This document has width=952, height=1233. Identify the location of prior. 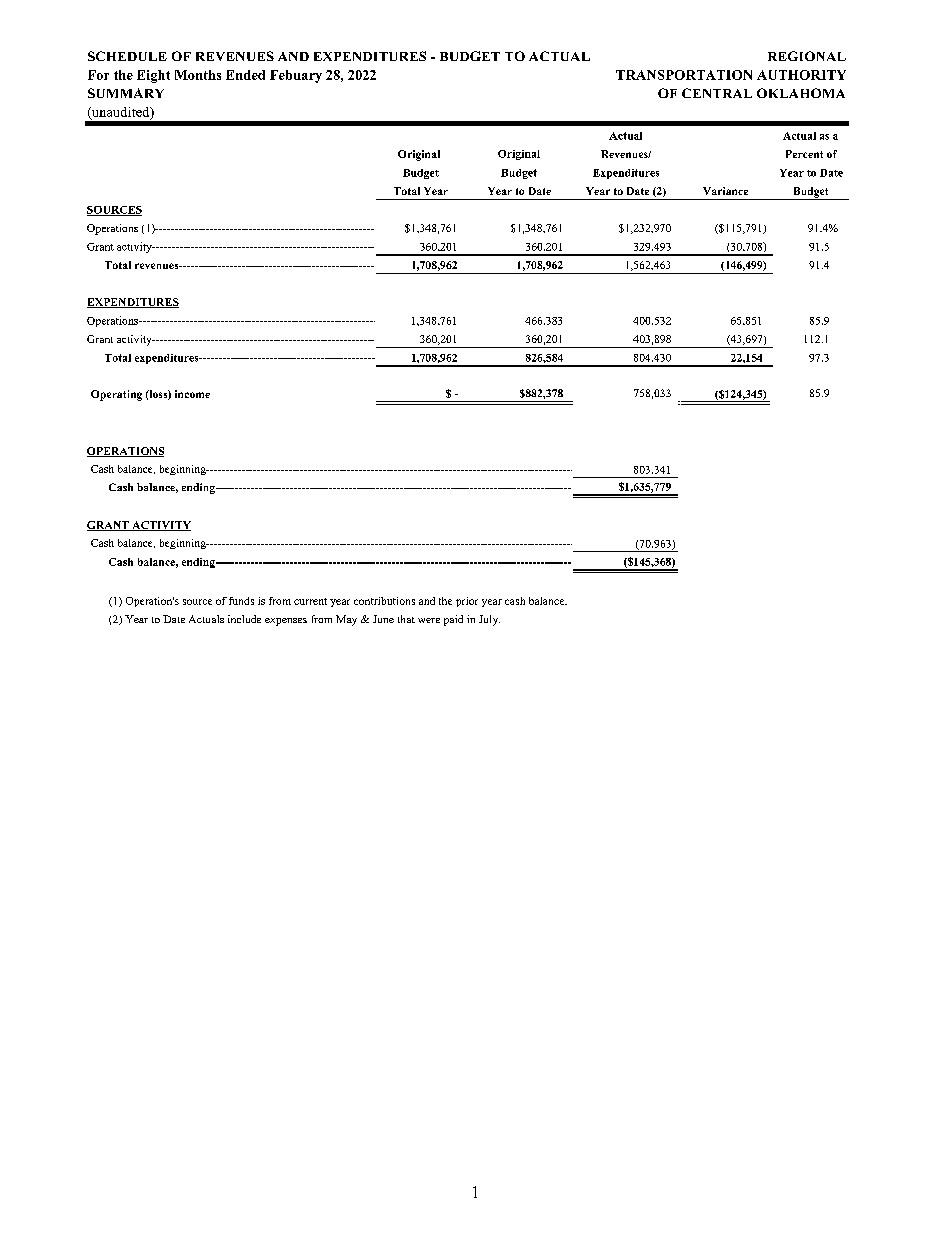
(467, 602).
